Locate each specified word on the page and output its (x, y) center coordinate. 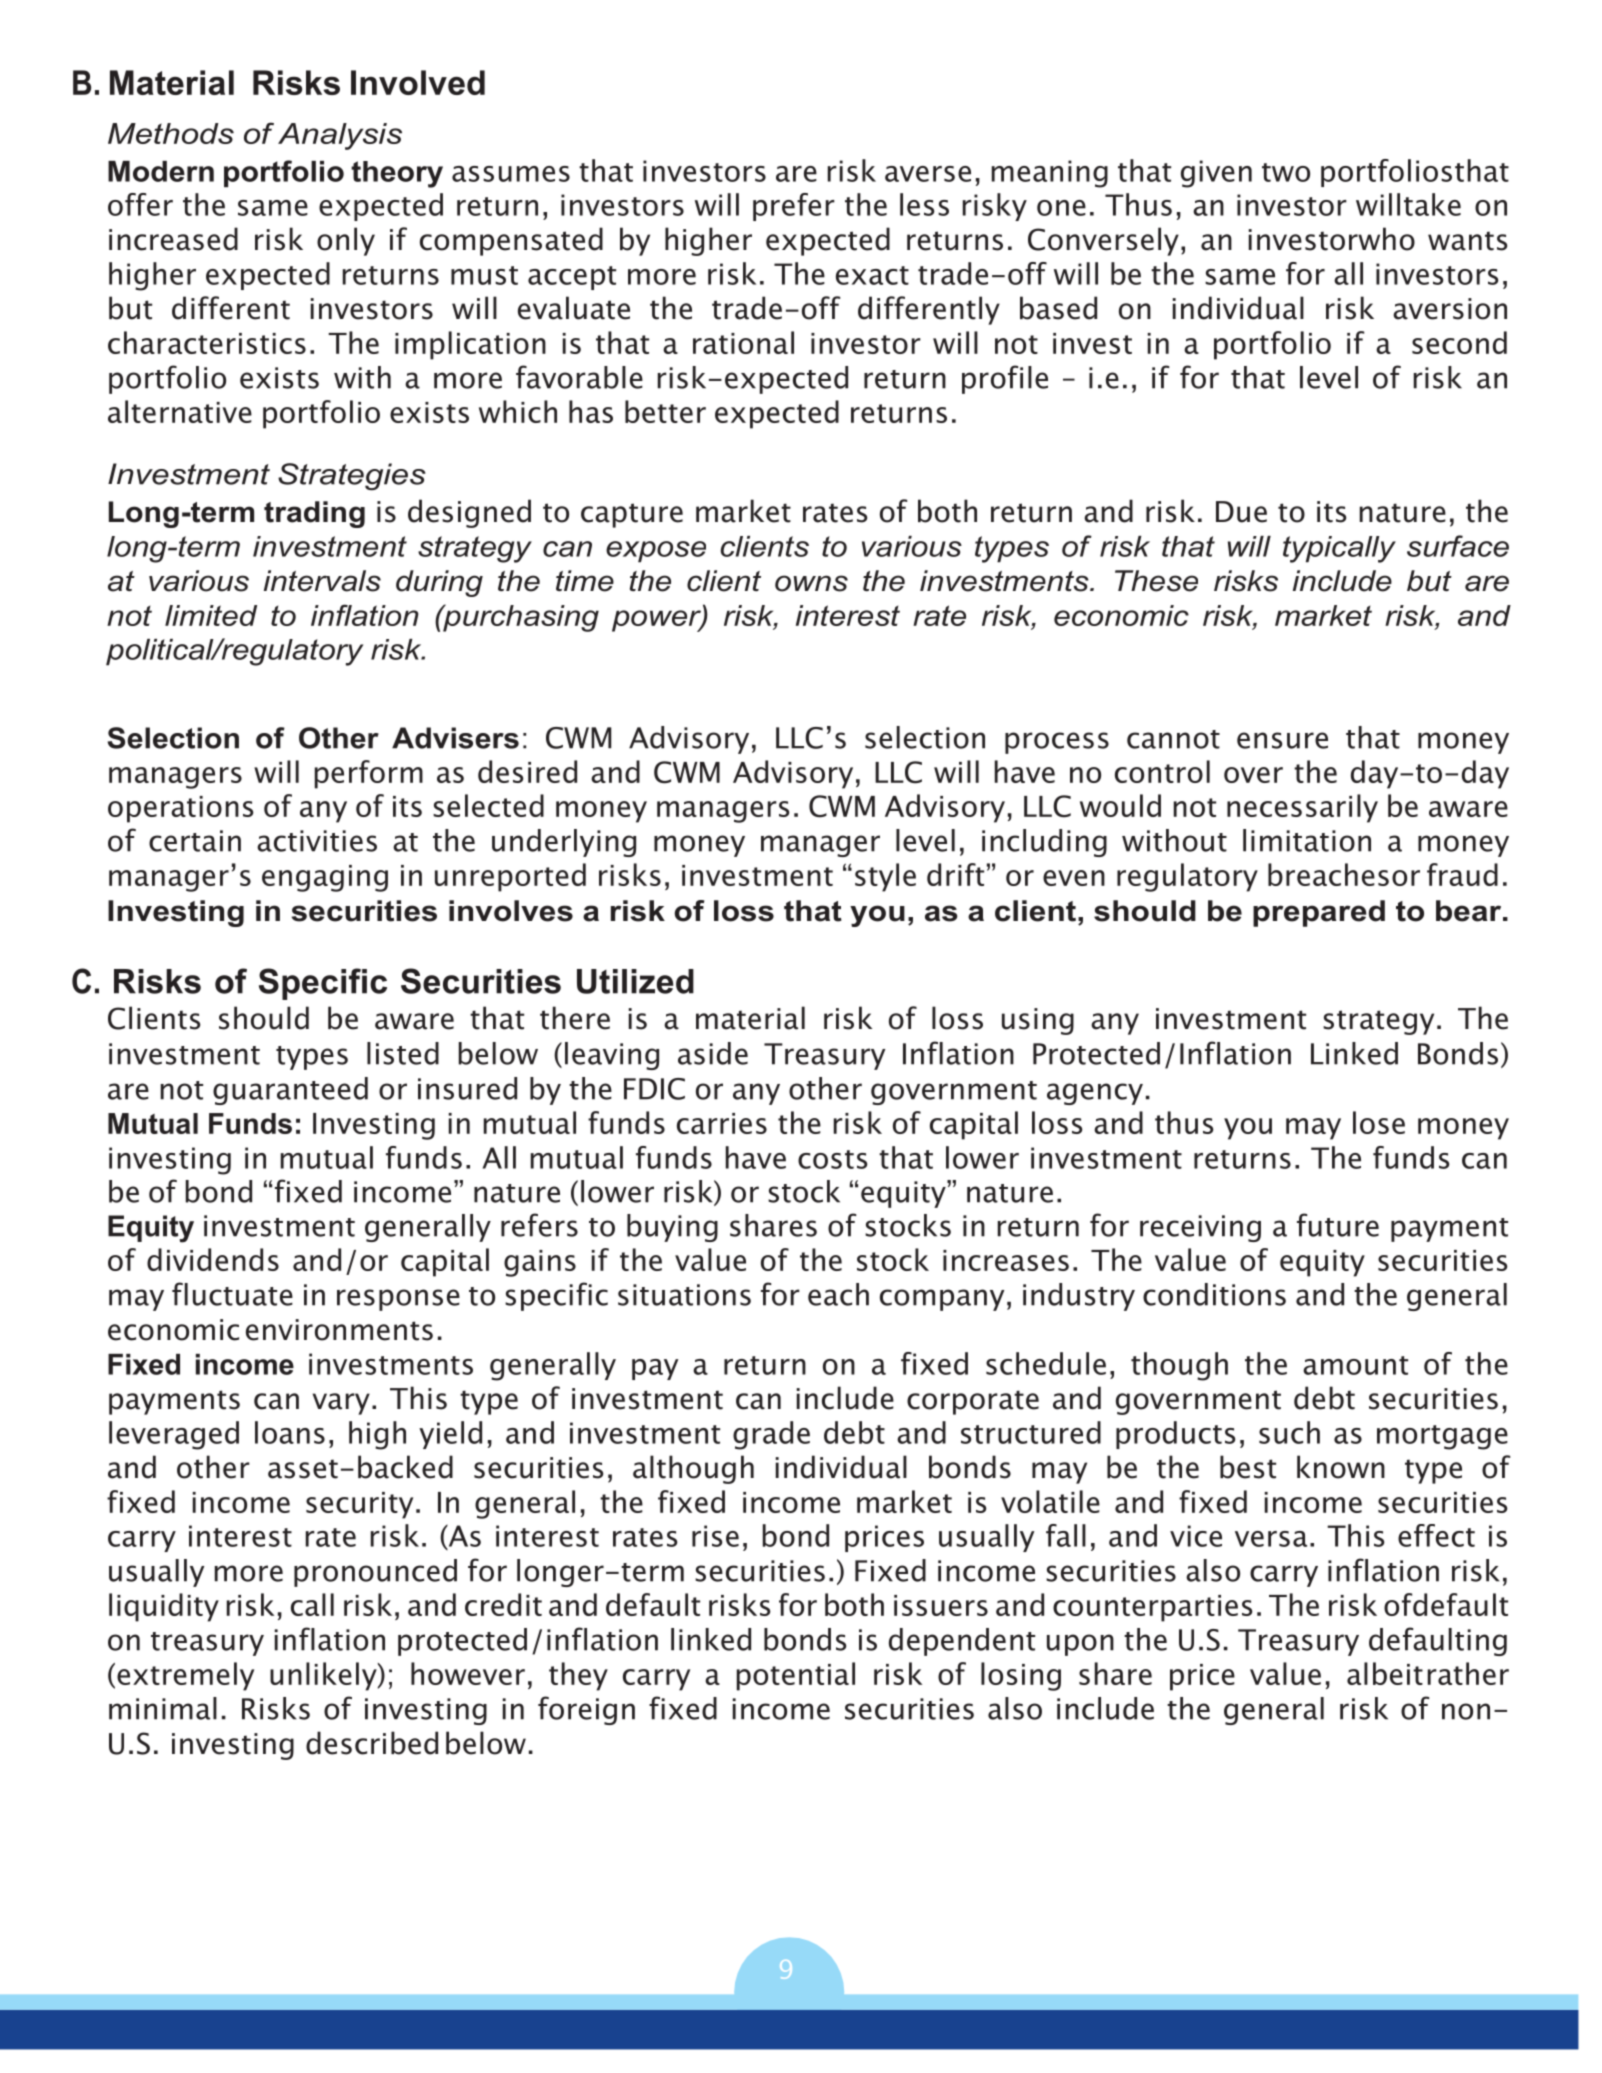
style (885, 877)
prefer (794, 207)
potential (795, 1676)
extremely (185, 1676)
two (1286, 172)
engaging (325, 878)
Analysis (340, 136)
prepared (1319, 913)
